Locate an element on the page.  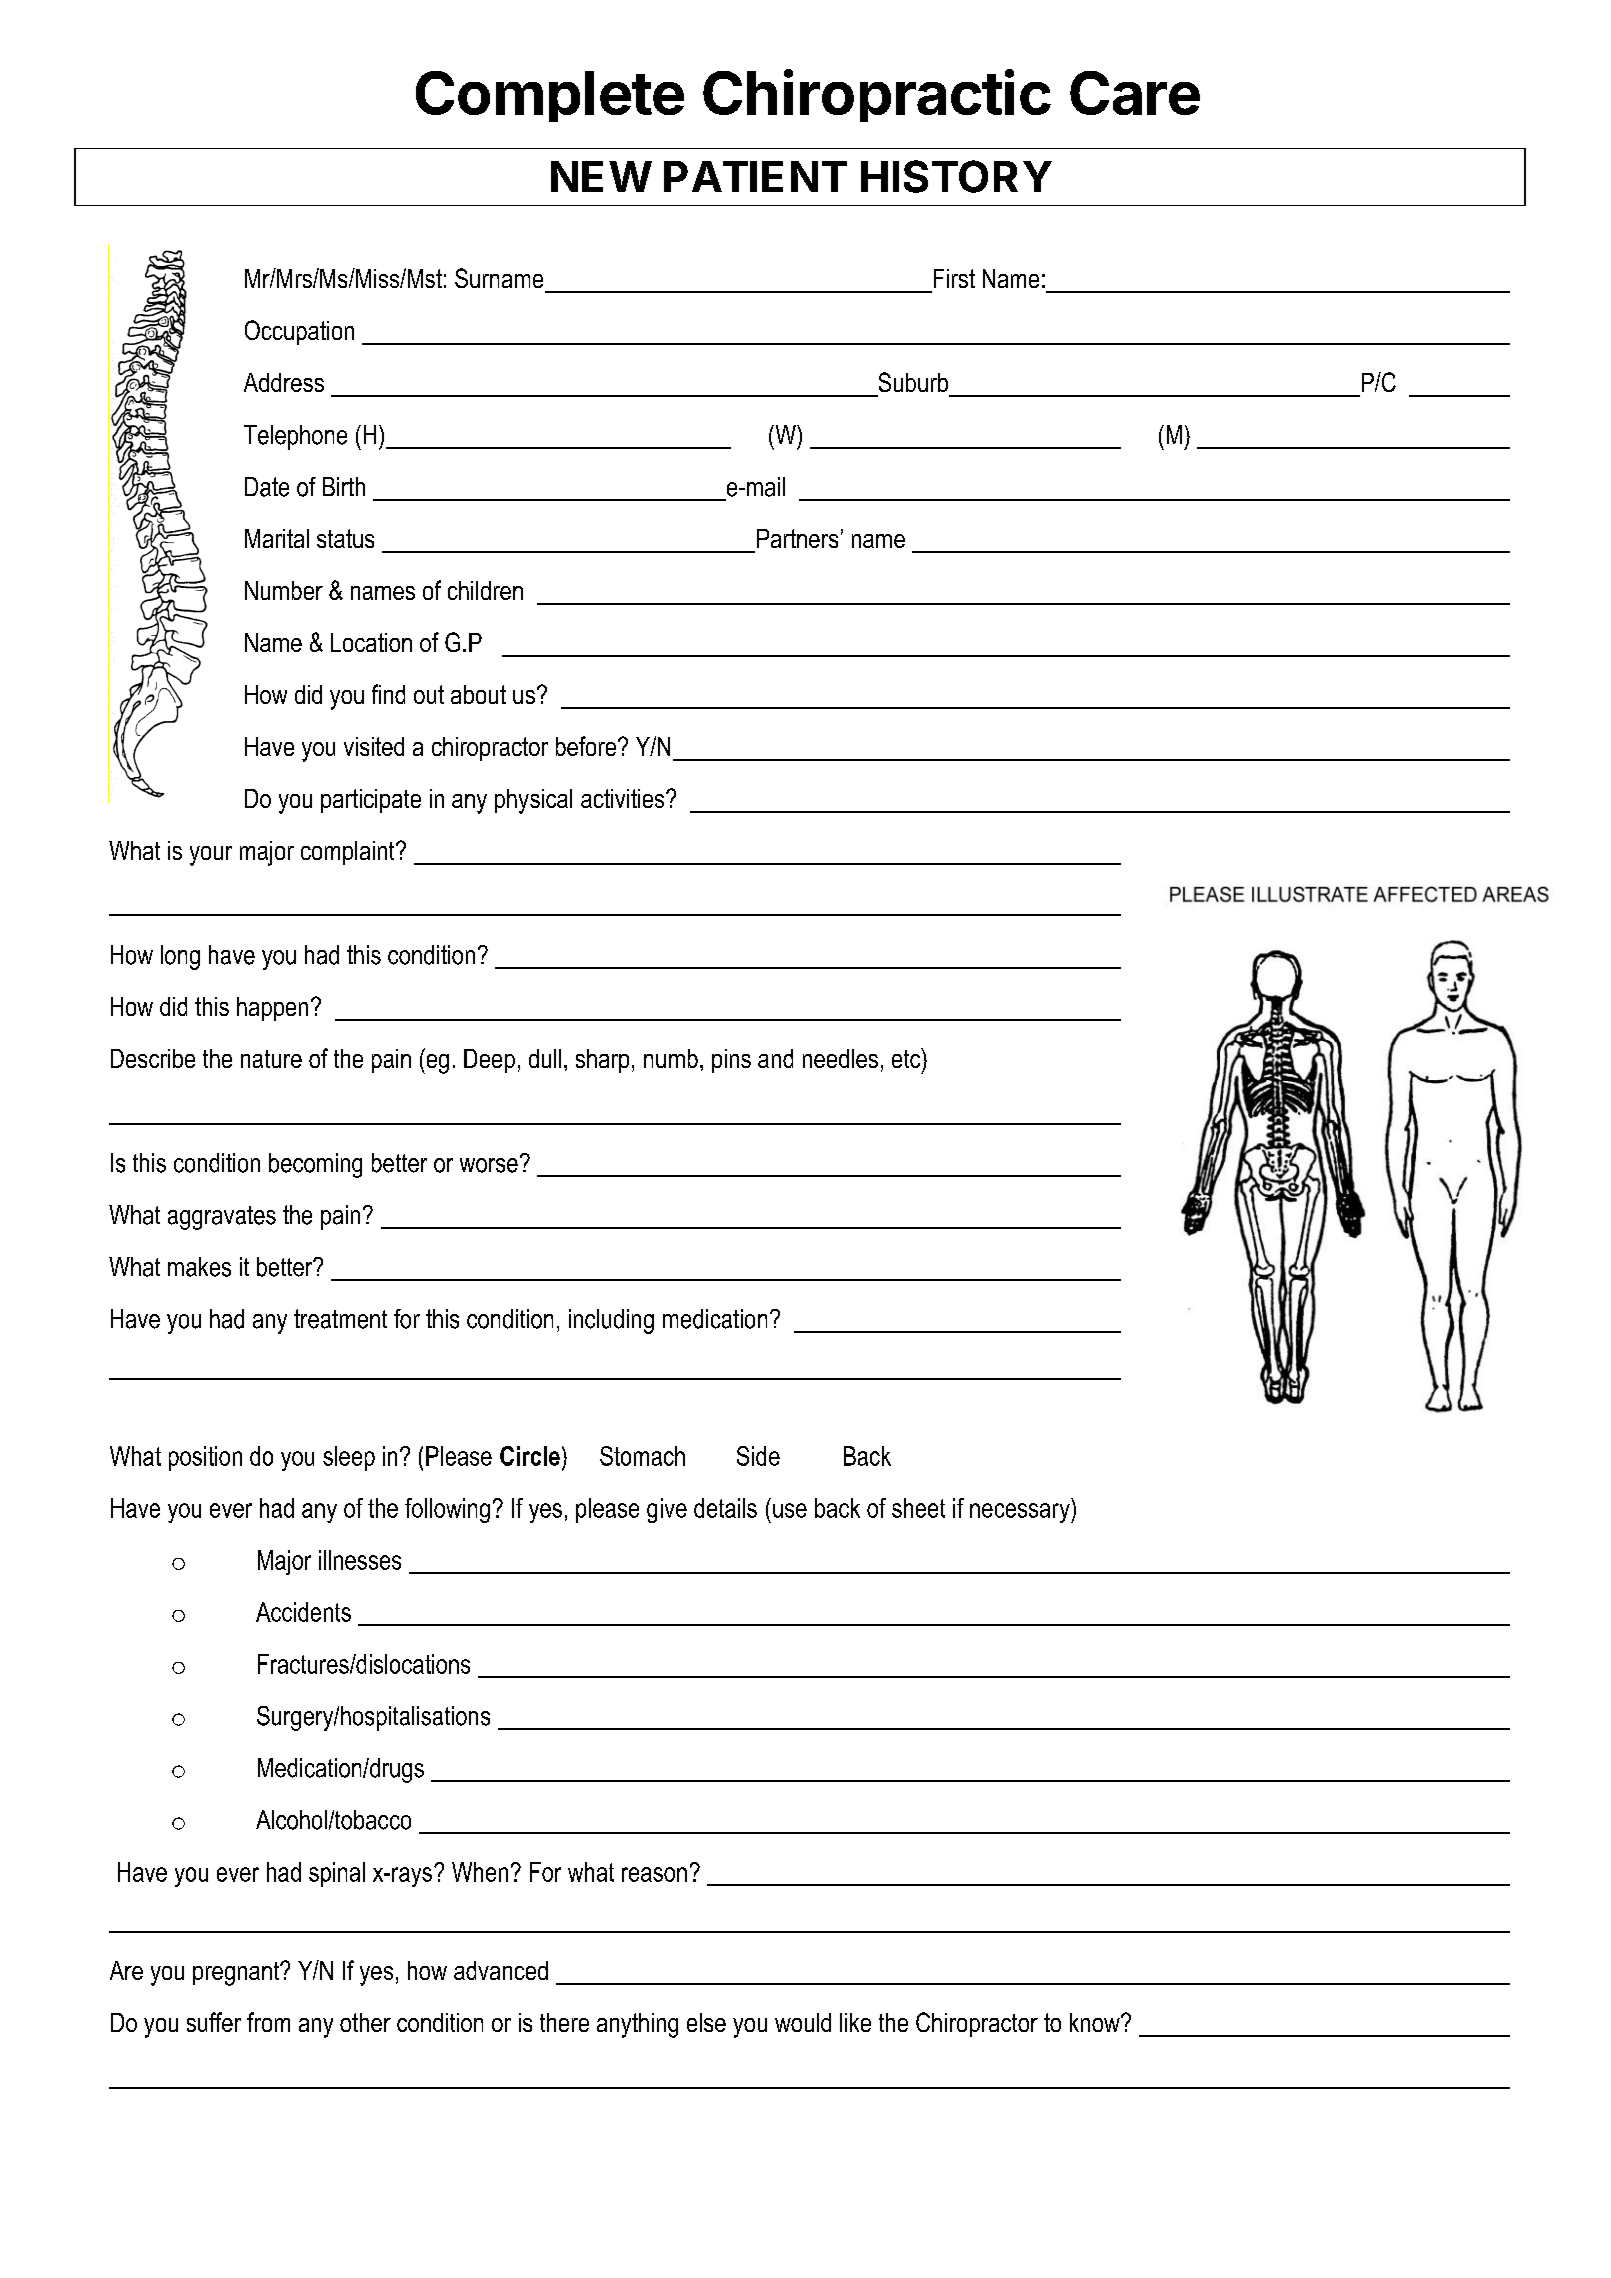
treatment is located at coordinates (340, 1319).
